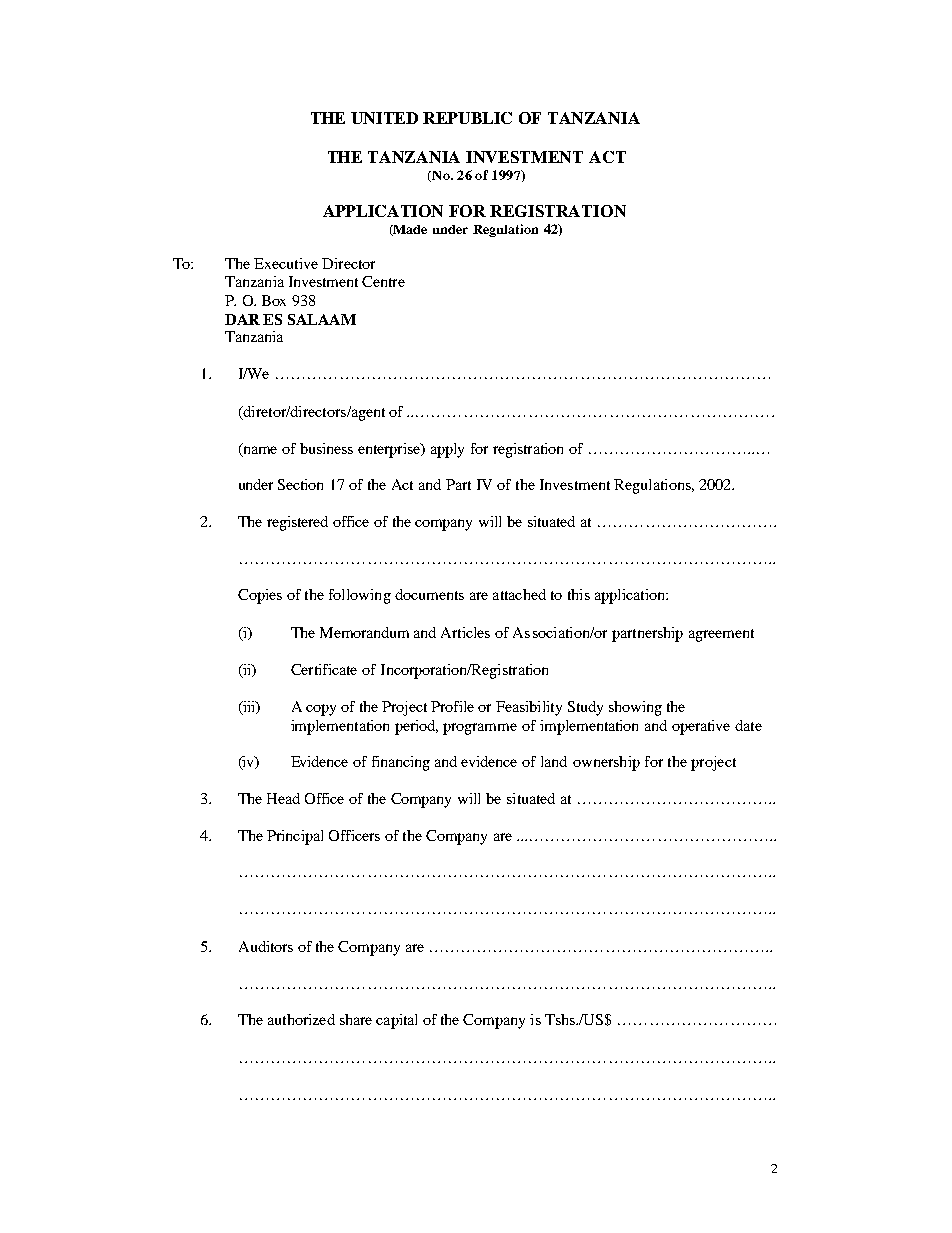 This image has height=1233, width=952. Describe the element at coordinates (519, 594) in the image. I see `attached` at that location.
